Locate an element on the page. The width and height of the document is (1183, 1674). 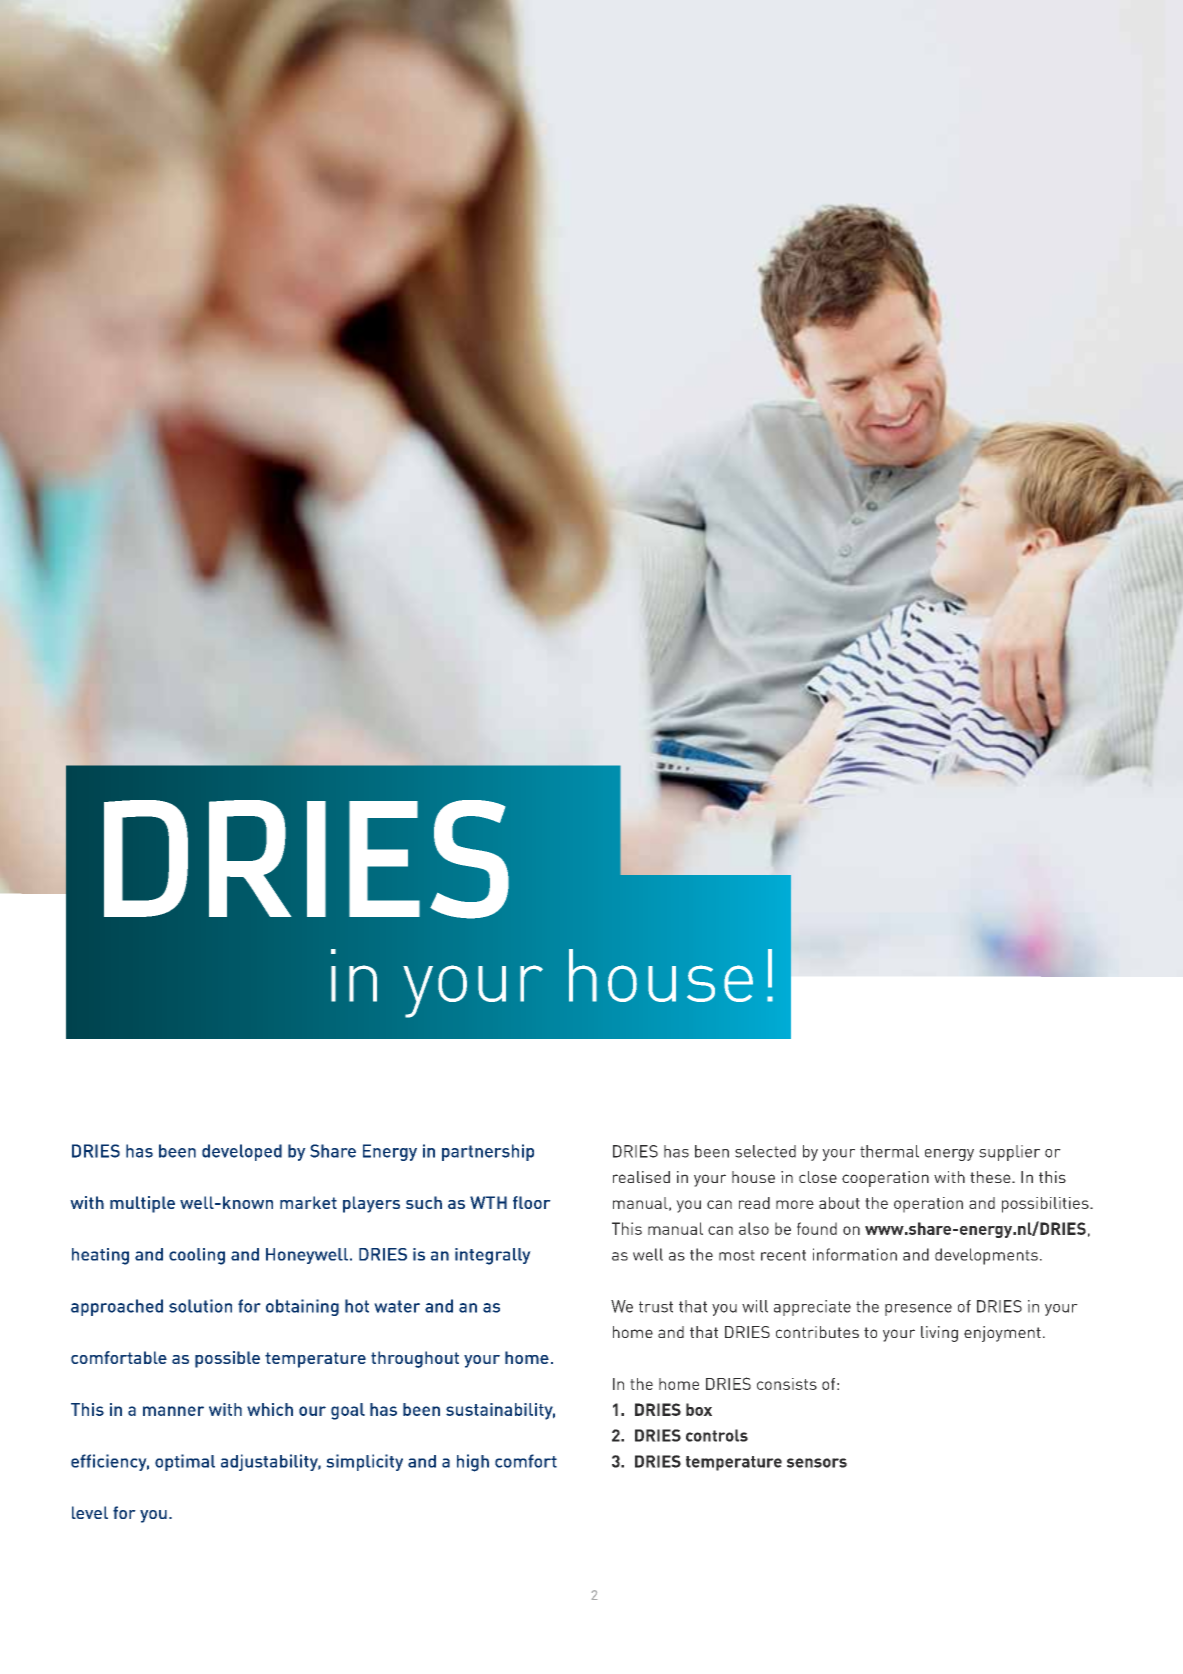
found is located at coordinates (817, 1228).
